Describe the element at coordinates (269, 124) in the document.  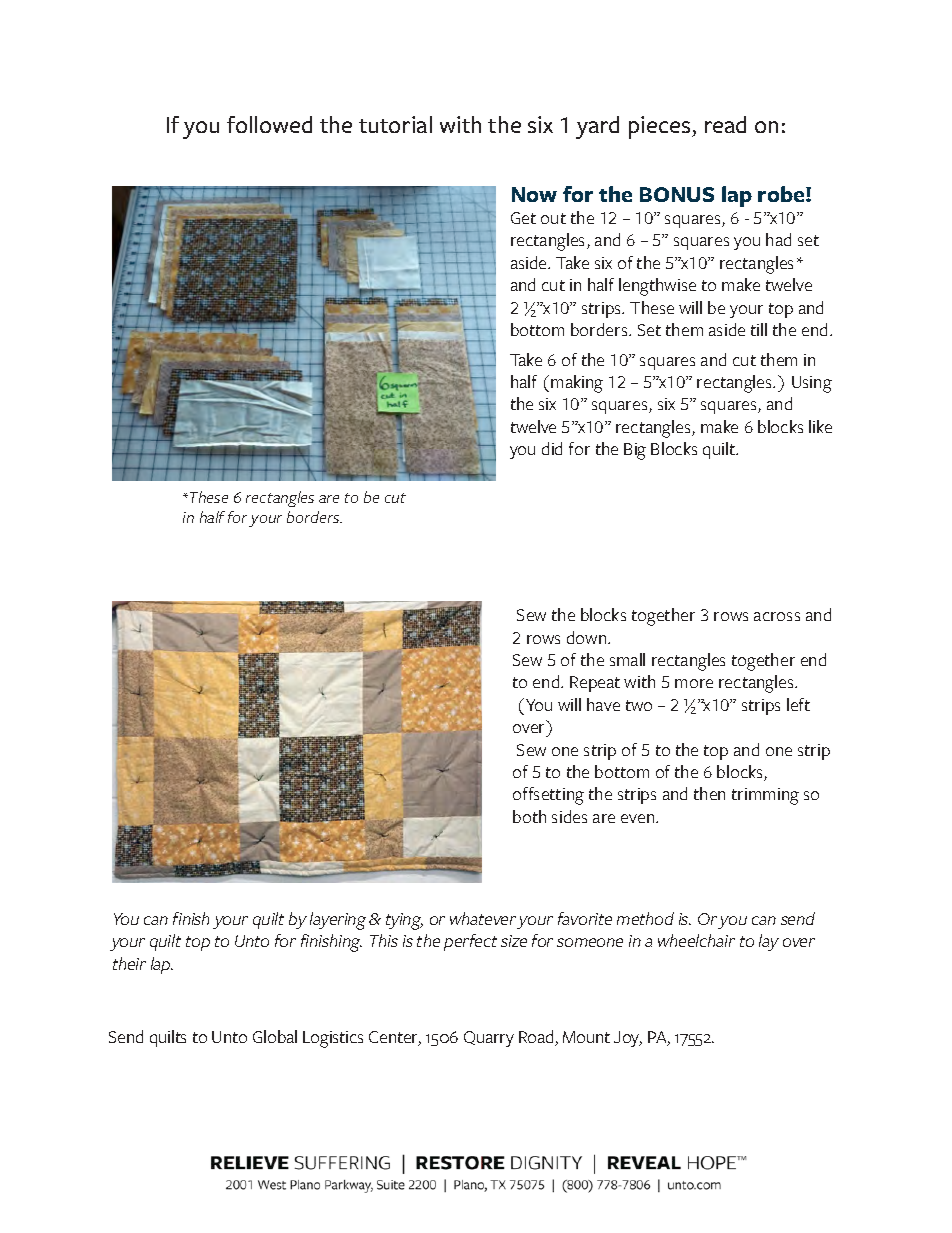
I see `followed` at that location.
